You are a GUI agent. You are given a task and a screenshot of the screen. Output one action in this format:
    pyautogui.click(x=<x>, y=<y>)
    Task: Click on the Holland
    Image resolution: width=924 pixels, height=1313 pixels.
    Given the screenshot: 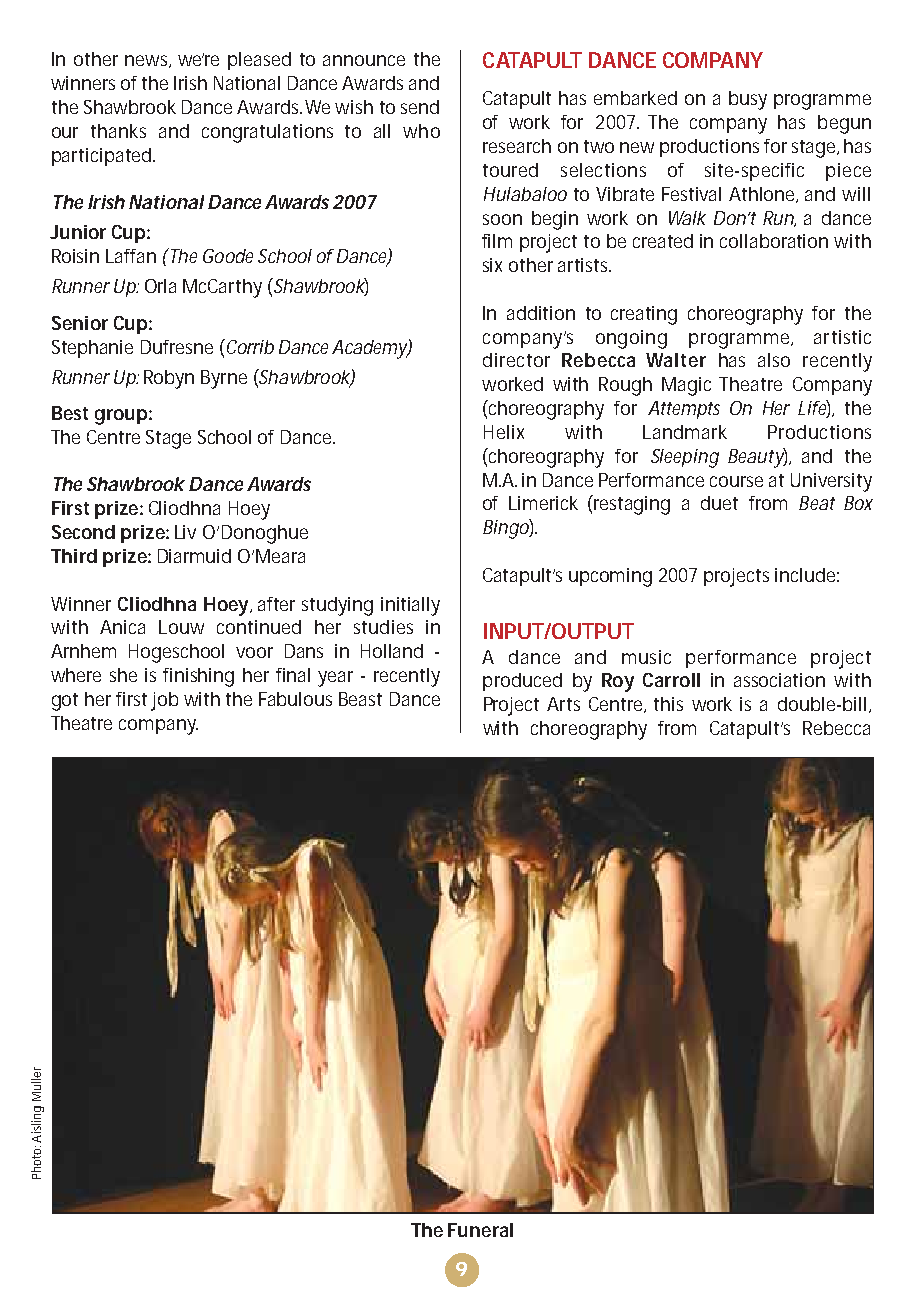 What is the action you would take?
    pyautogui.click(x=392, y=651)
